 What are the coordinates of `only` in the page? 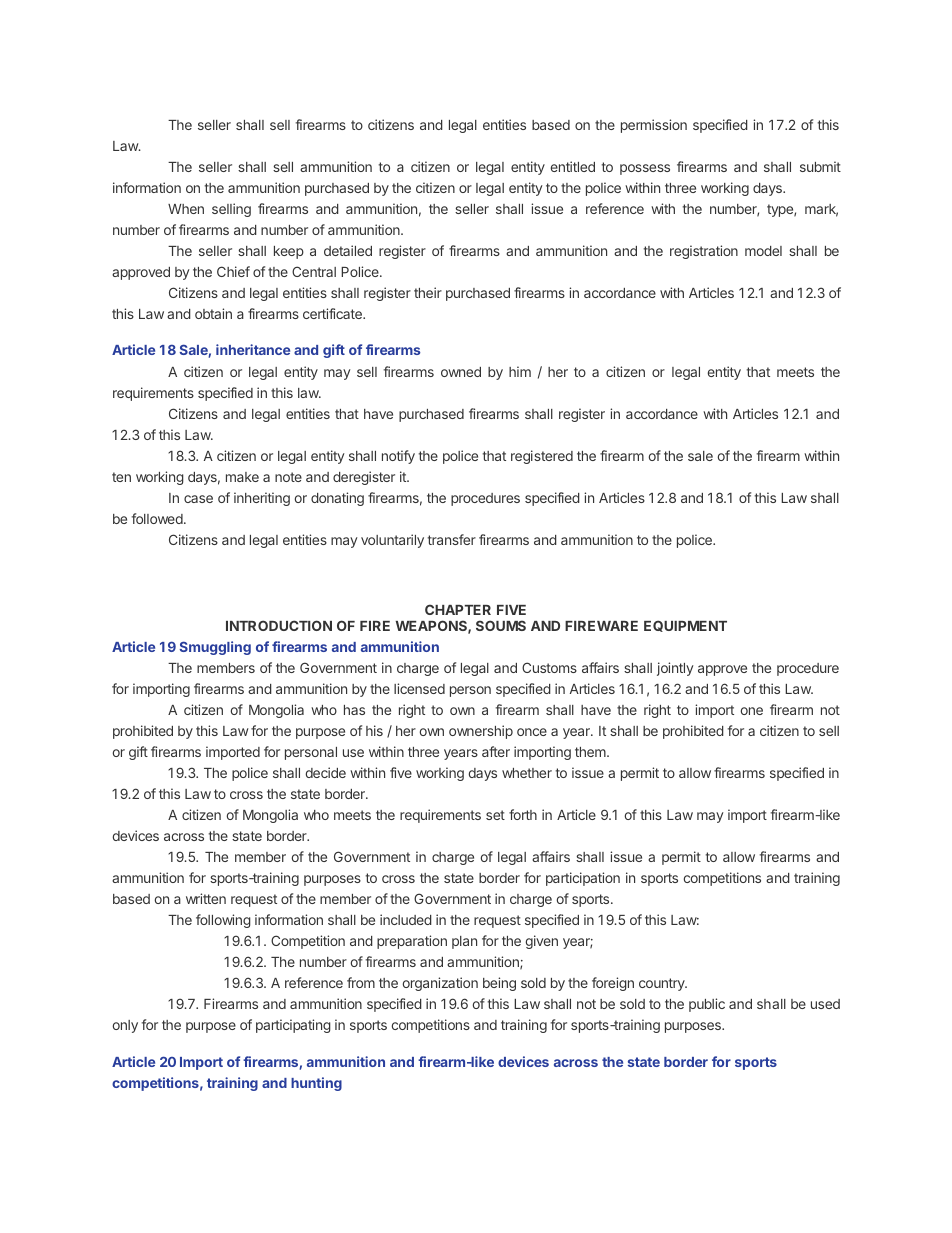 It's located at (125, 1026).
